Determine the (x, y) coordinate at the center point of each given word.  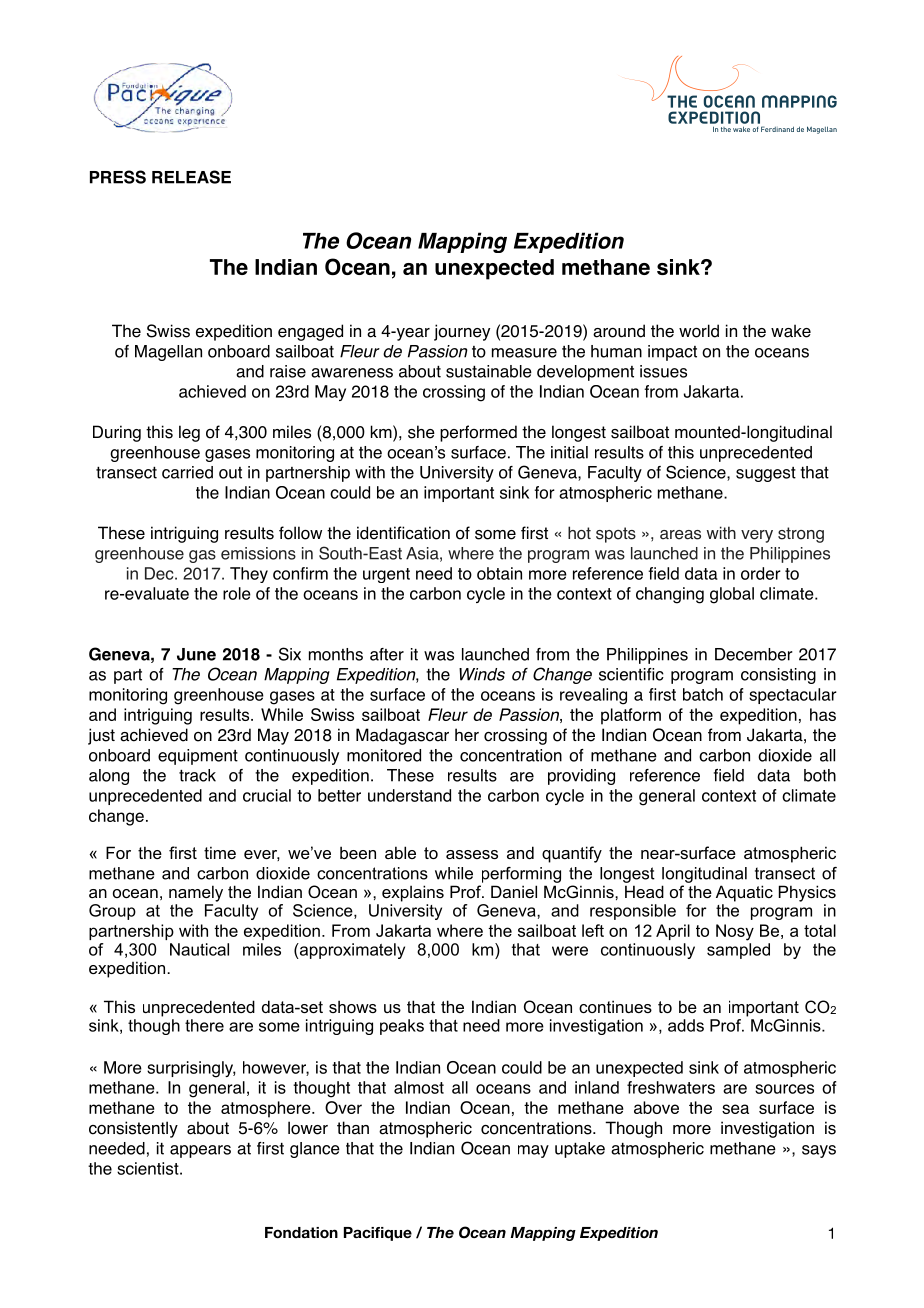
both (820, 775)
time (220, 852)
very (757, 536)
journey (462, 332)
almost (419, 1087)
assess (472, 854)
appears (200, 1151)
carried (187, 472)
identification (403, 533)
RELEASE (191, 177)
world (699, 331)
